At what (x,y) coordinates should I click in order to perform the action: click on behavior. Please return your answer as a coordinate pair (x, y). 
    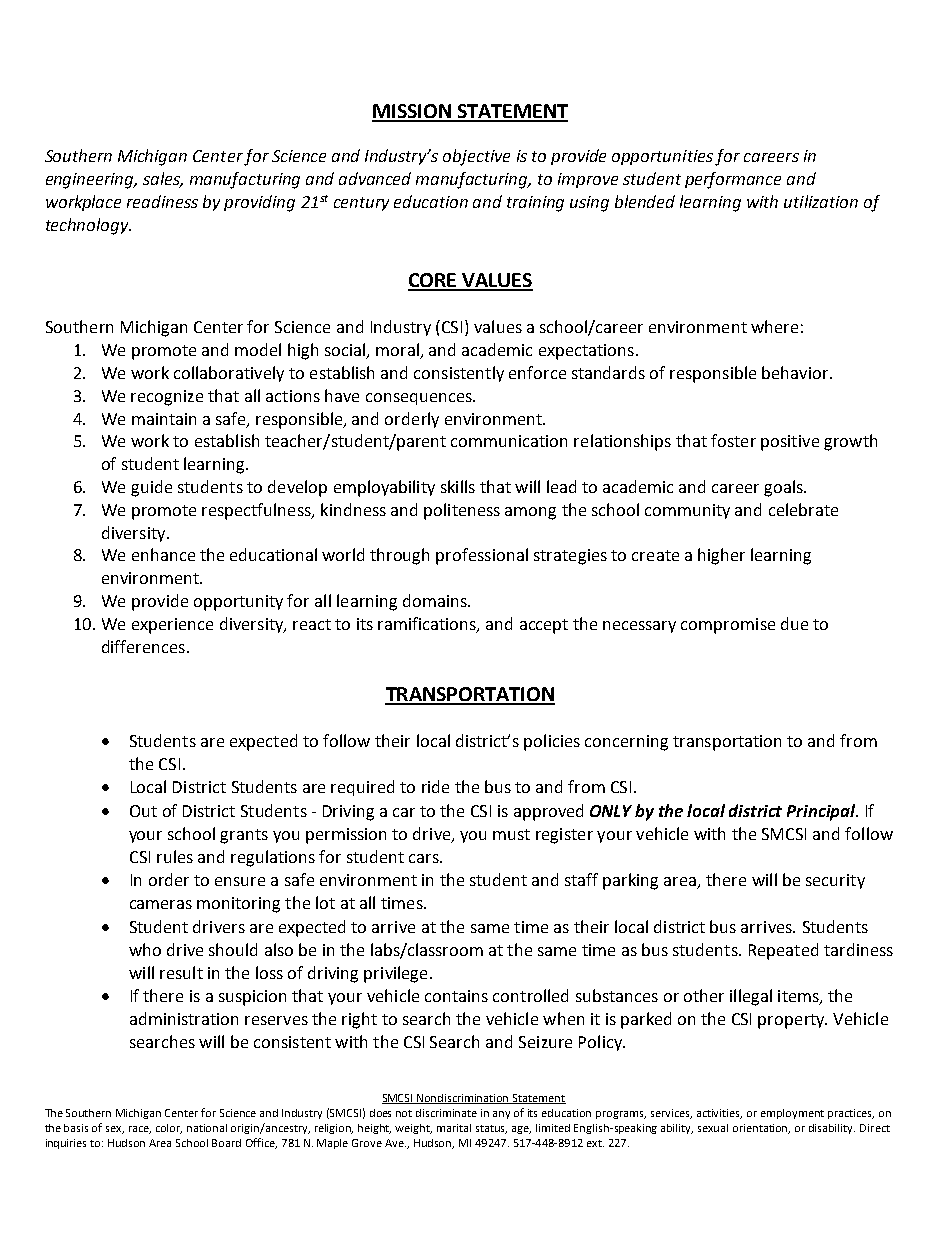
    Looking at the image, I should click on (796, 372).
